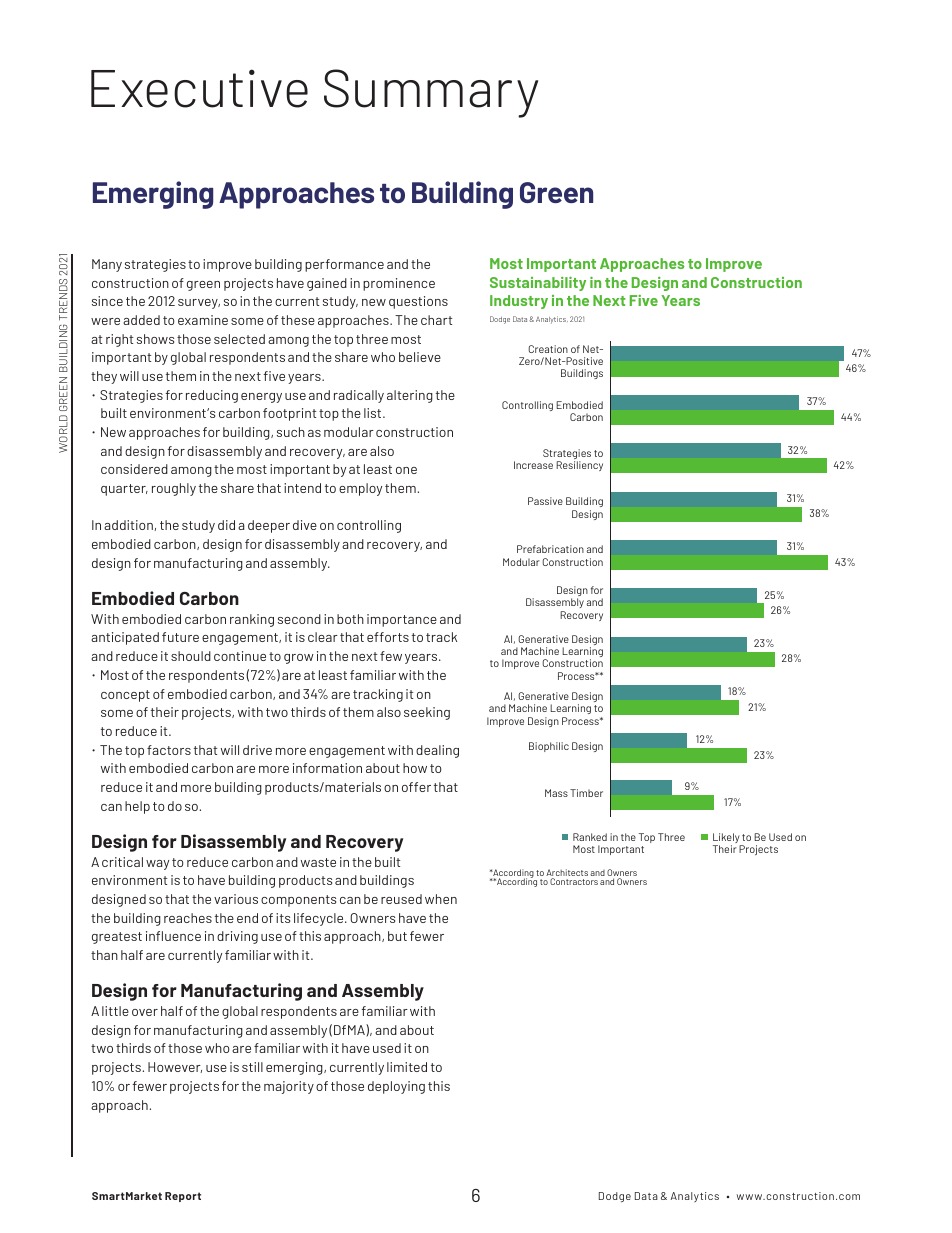  Describe the element at coordinates (538, 283) in the screenshot. I see `Sustainability` at that location.
